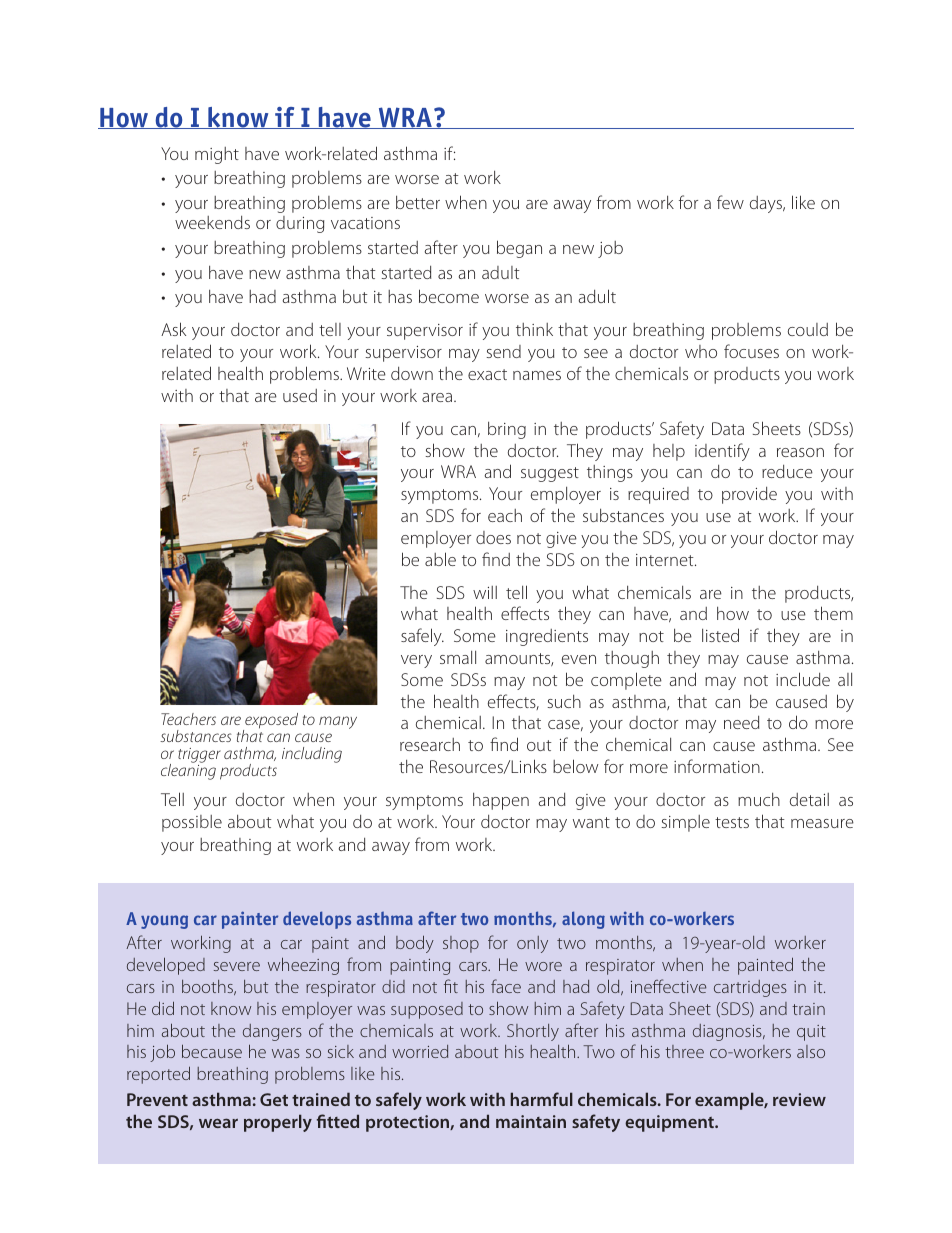  Describe the element at coordinates (173, 329) in the page. I see `Ask` at that location.
